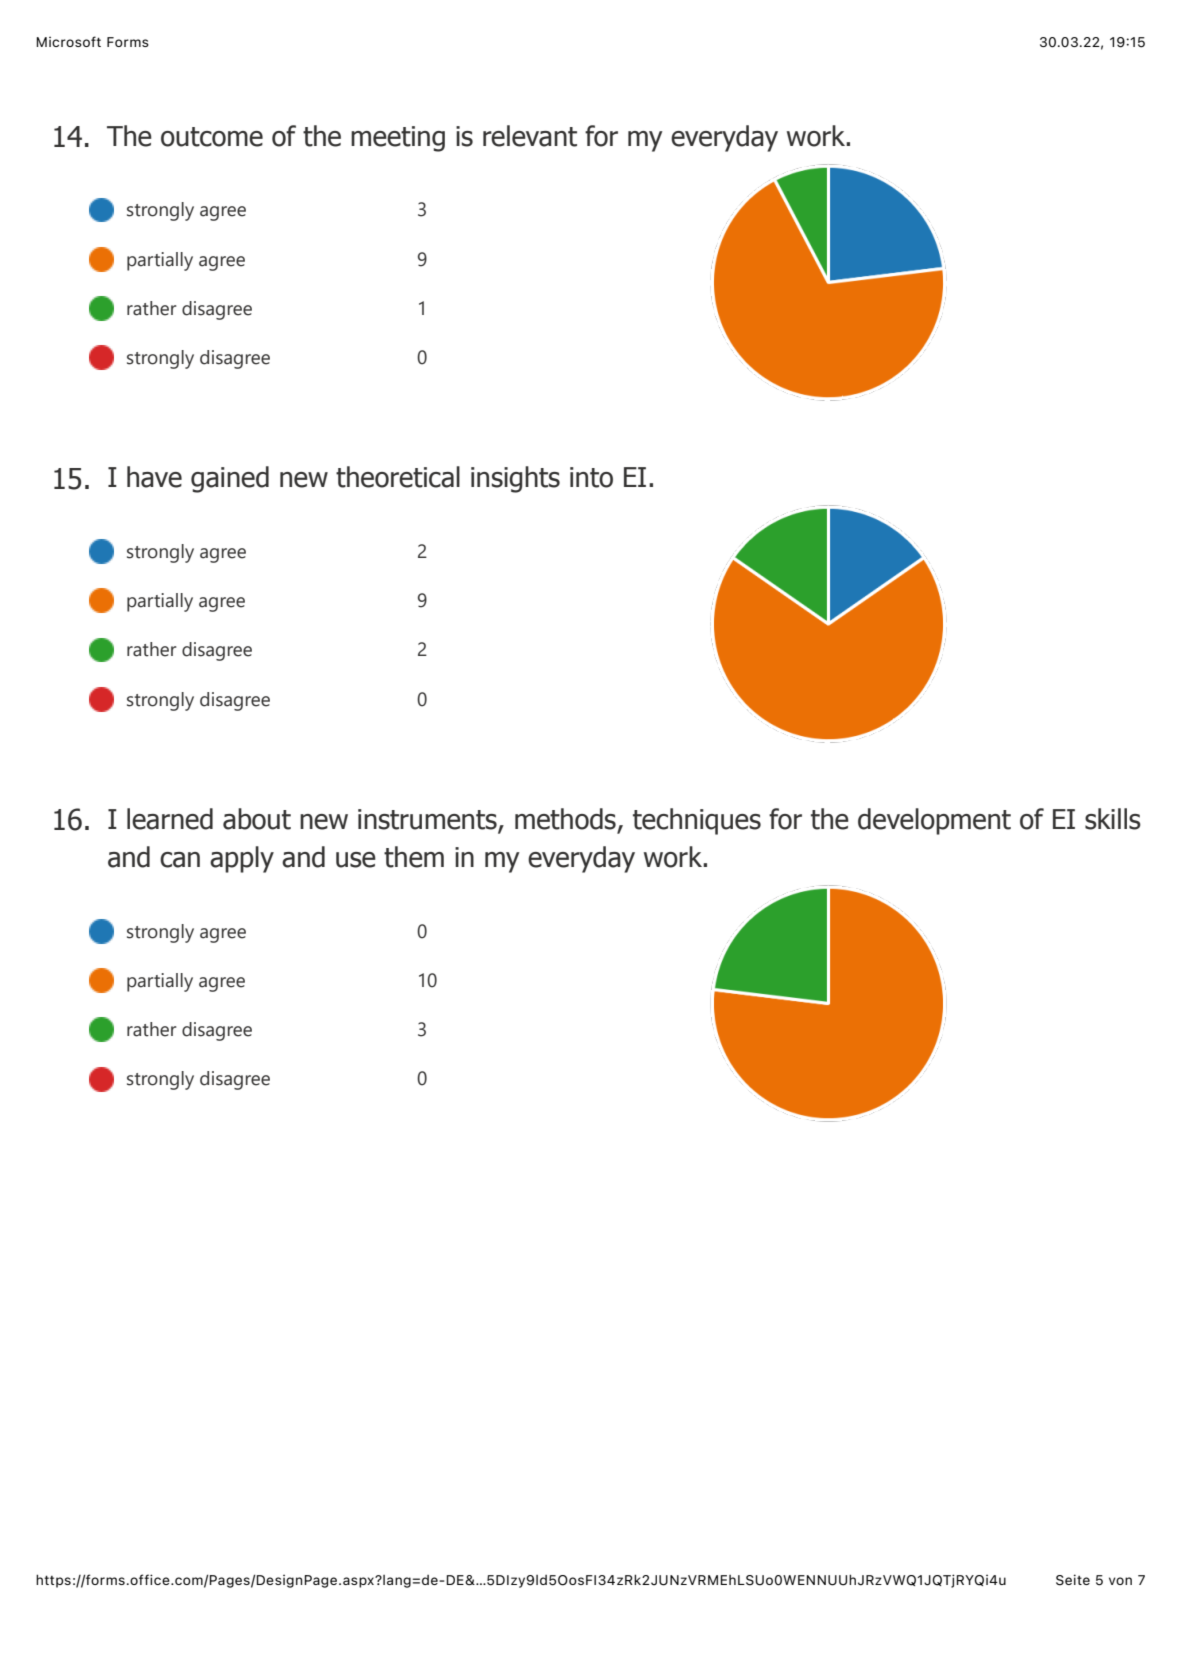 This screenshot has width=1182, height=1672. Describe the element at coordinates (1113, 819) in the screenshot. I see `skills` at that location.
